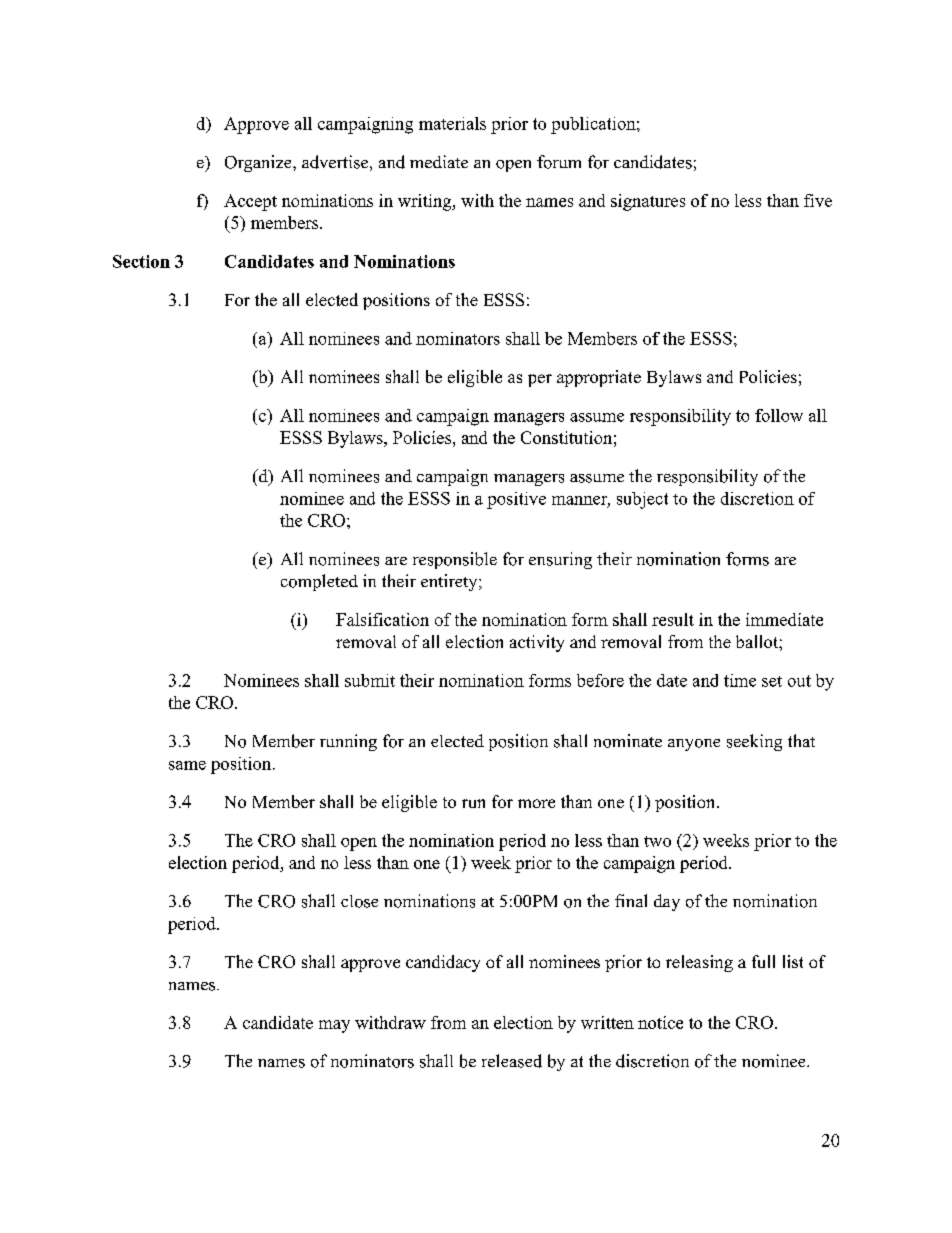 This image has width=952, height=1233. Describe the element at coordinates (754, 742) in the image. I see `seeking` at that location.
